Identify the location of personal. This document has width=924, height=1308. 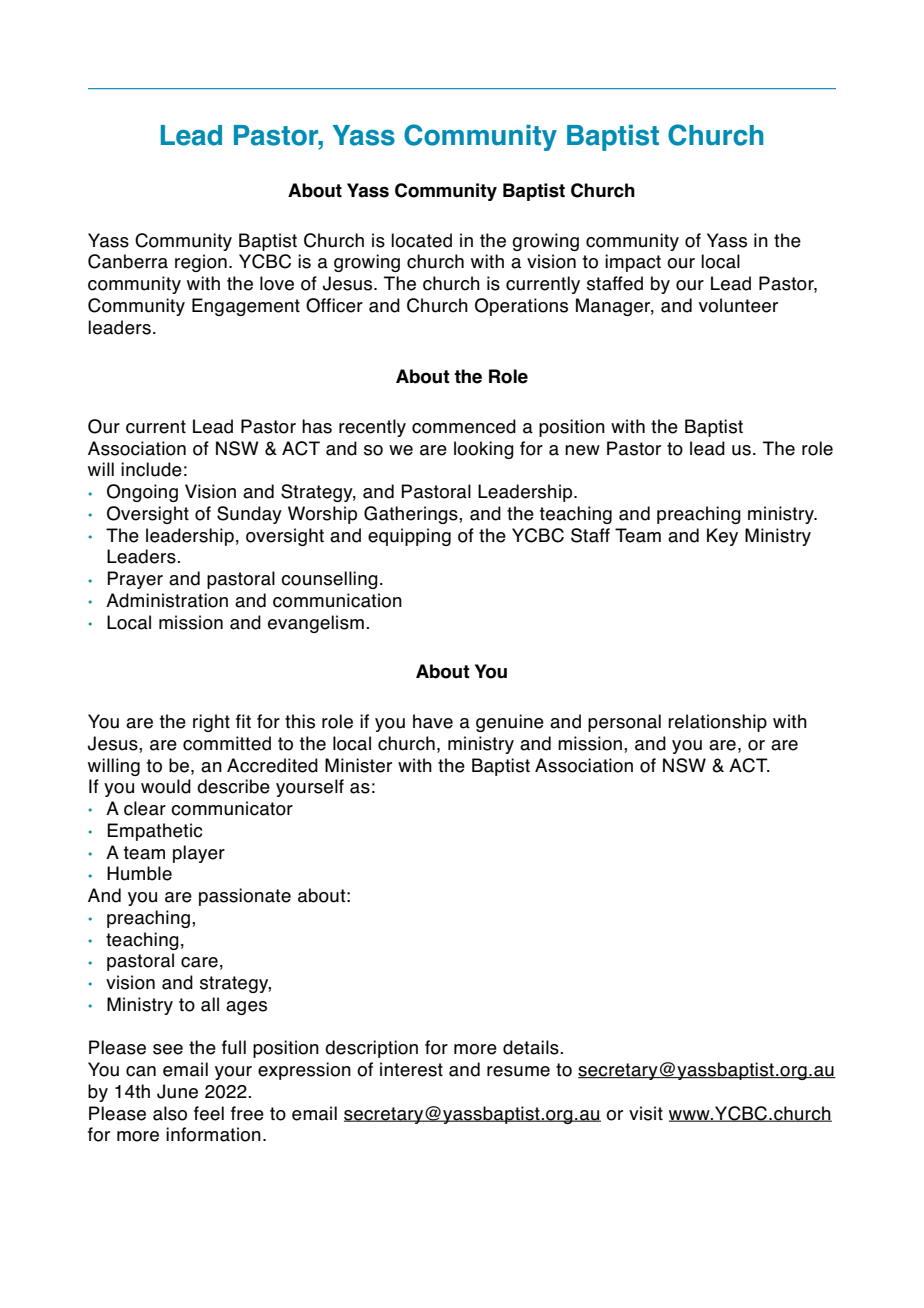
(624, 723).
